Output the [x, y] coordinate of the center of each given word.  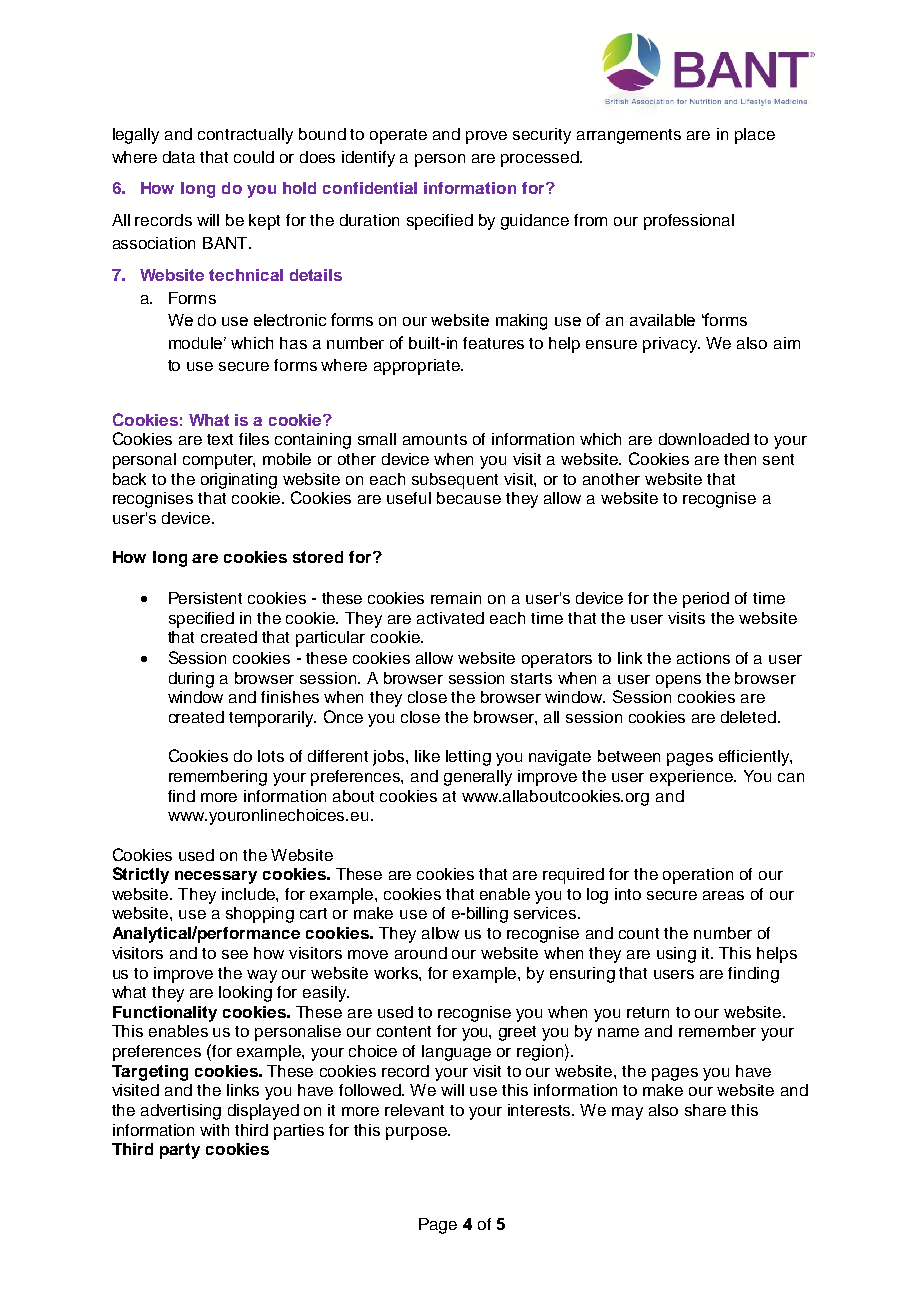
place [755, 136]
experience [692, 778]
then [740, 459]
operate [398, 136]
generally [478, 778]
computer [219, 461]
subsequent [455, 481]
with [214, 1130]
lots [271, 756]
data [179, 157]
